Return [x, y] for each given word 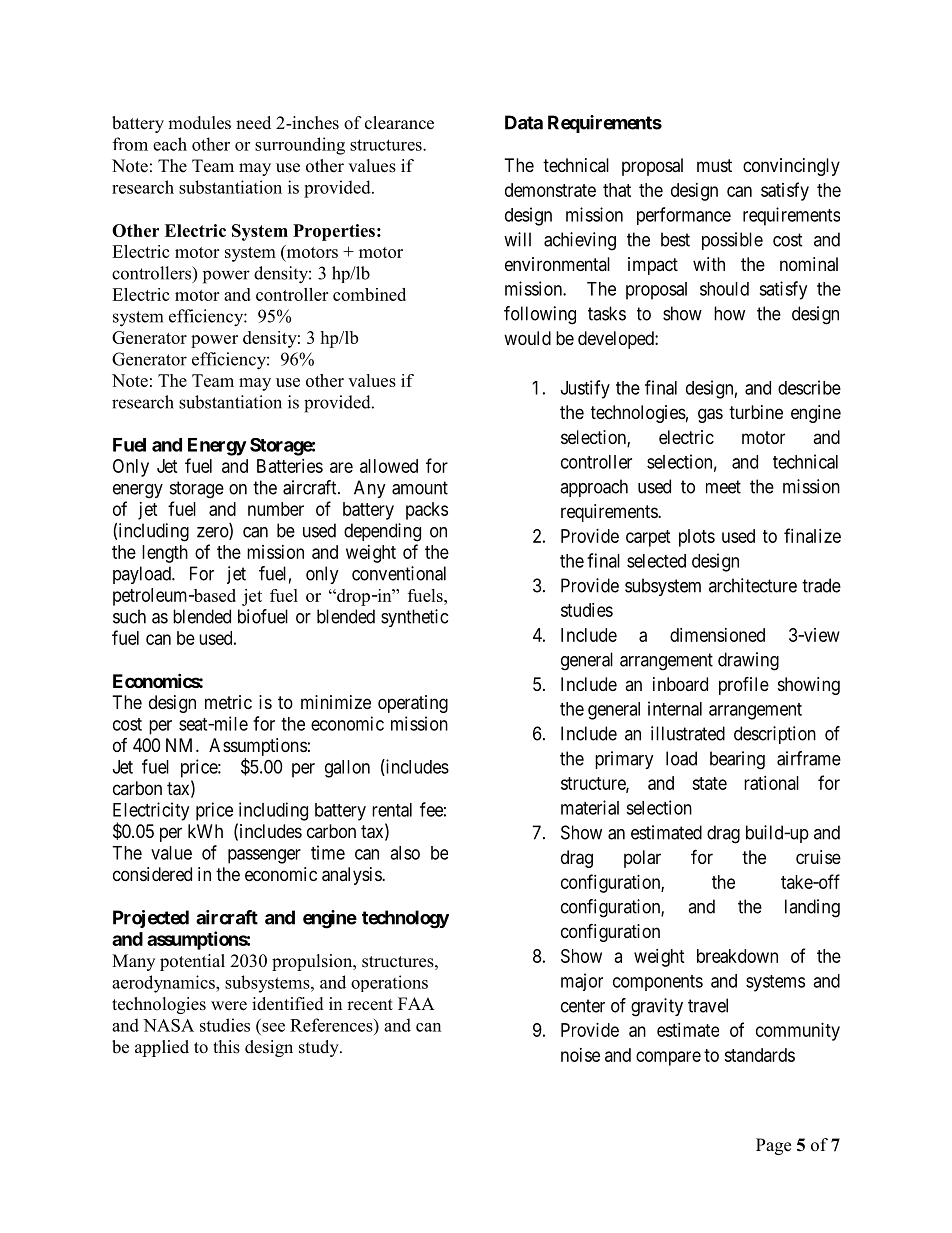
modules [199, 123]
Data [524, 122]
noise [580, 1055]
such [129, 616]
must [714, 165]
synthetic [414, 618]
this [226, 1047]
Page [773, 1146]
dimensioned [717, 635]
